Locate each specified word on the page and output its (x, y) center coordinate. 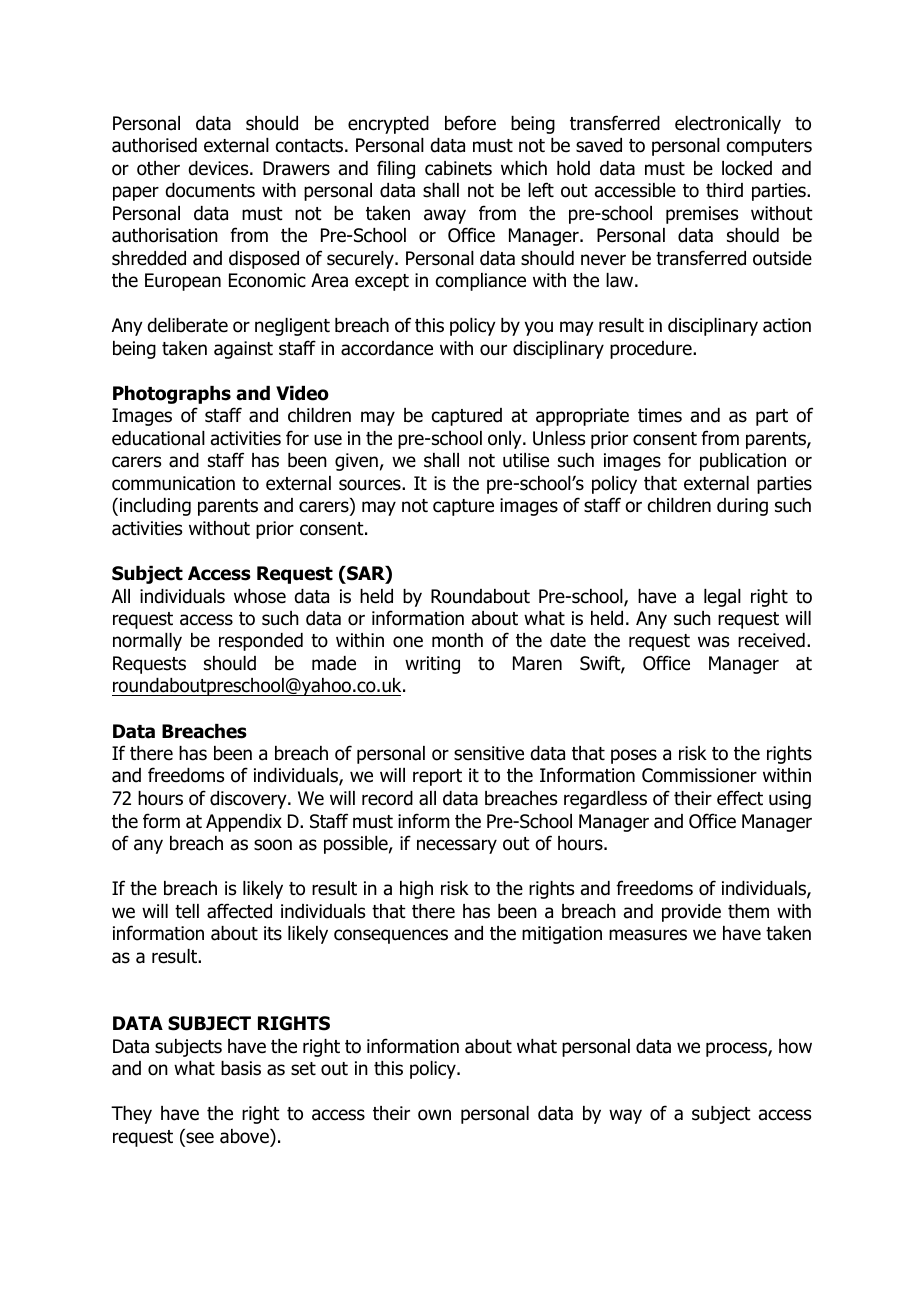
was (713, 642)
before (470, 123)
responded (261, 642)
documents (210, 190)
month (457, 640)
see (199, 1139)
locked (747, 168)
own (434, 1115)
